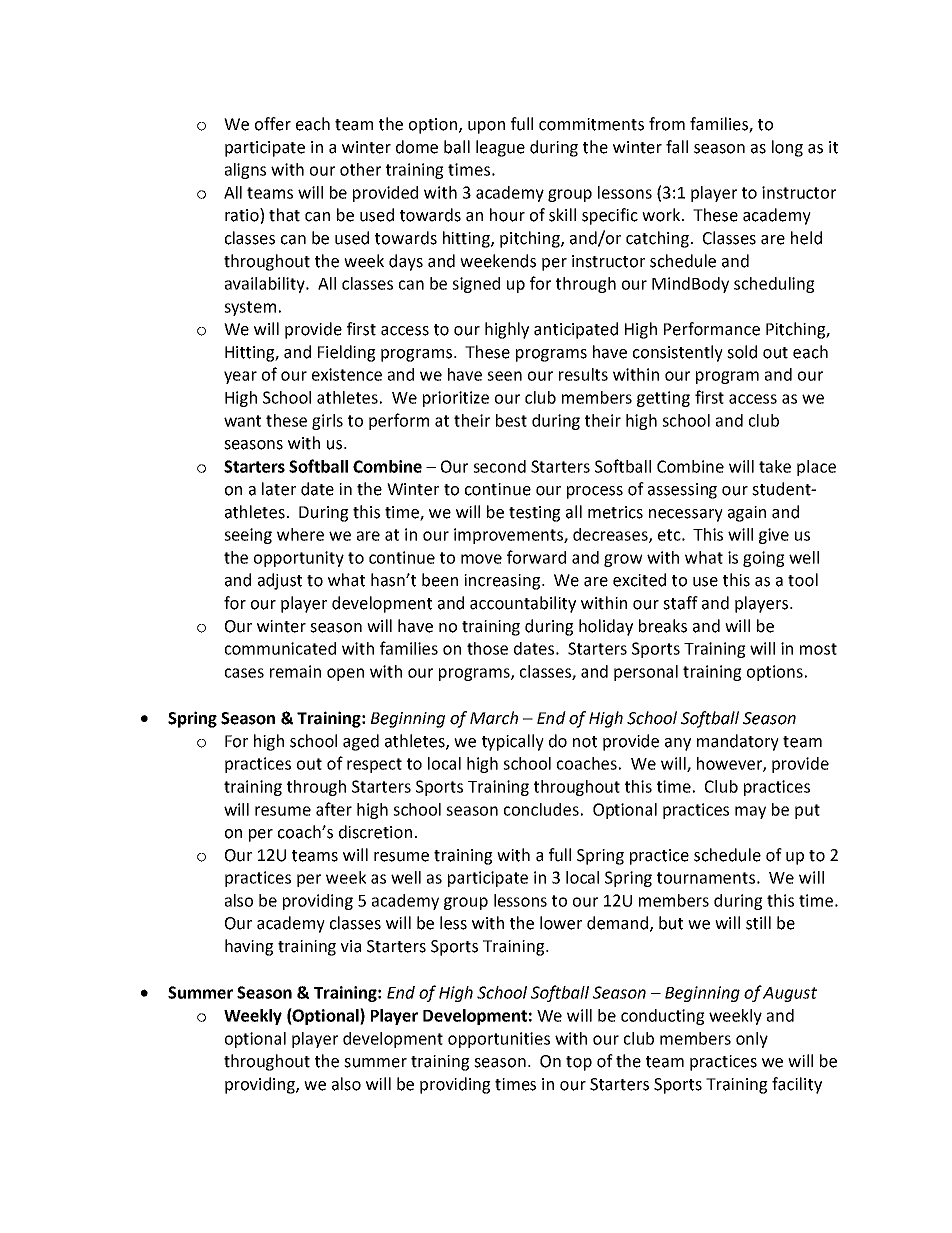  What do you see at coordinates (280, 581) in the image?
I see `adjust` at bounding box center [280, 581].
